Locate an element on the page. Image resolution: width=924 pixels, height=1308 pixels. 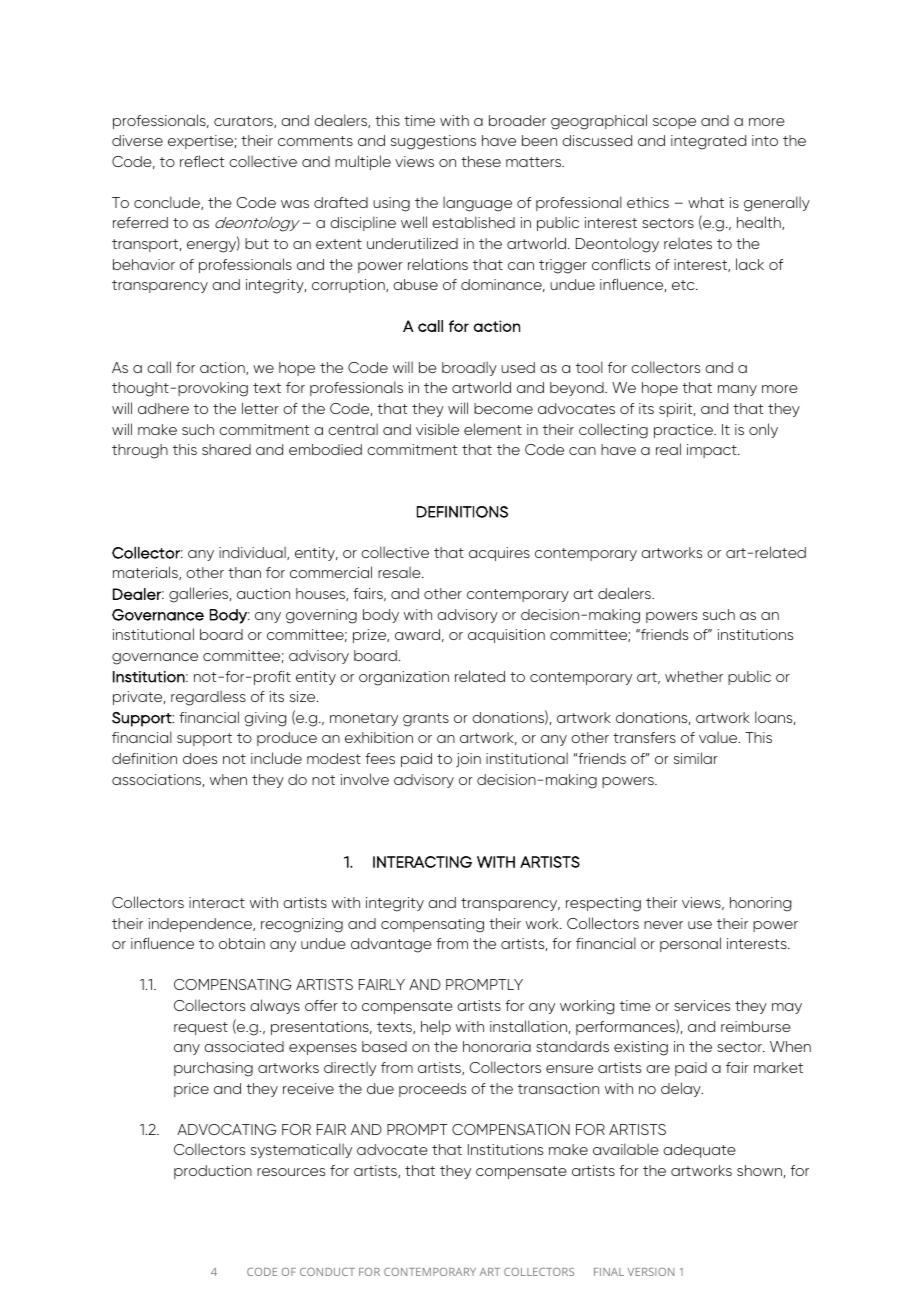
regardless is located at coordinates (208, 698).
